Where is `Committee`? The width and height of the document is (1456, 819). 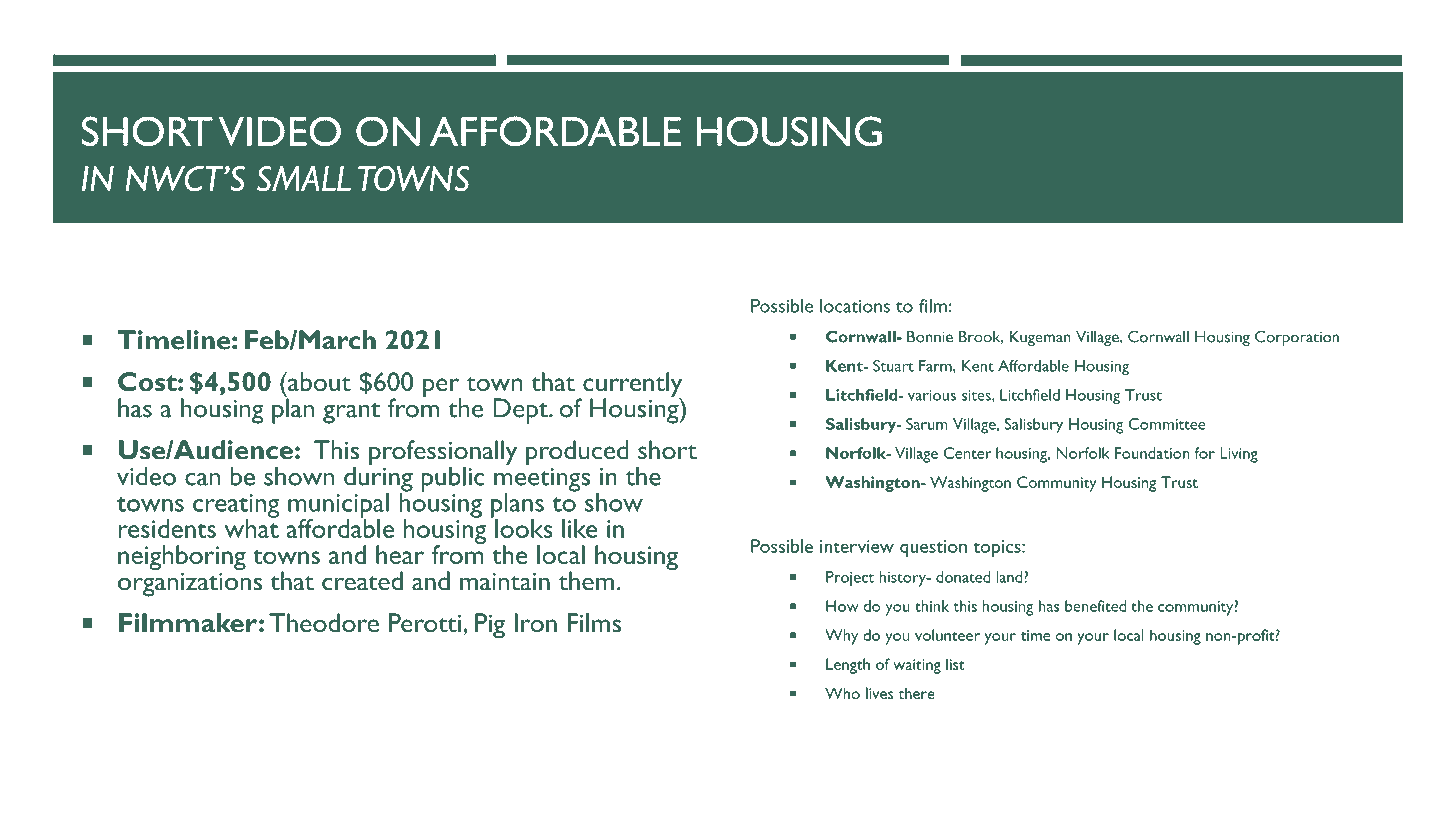 Committee is located at coordinates (1167, 424).
